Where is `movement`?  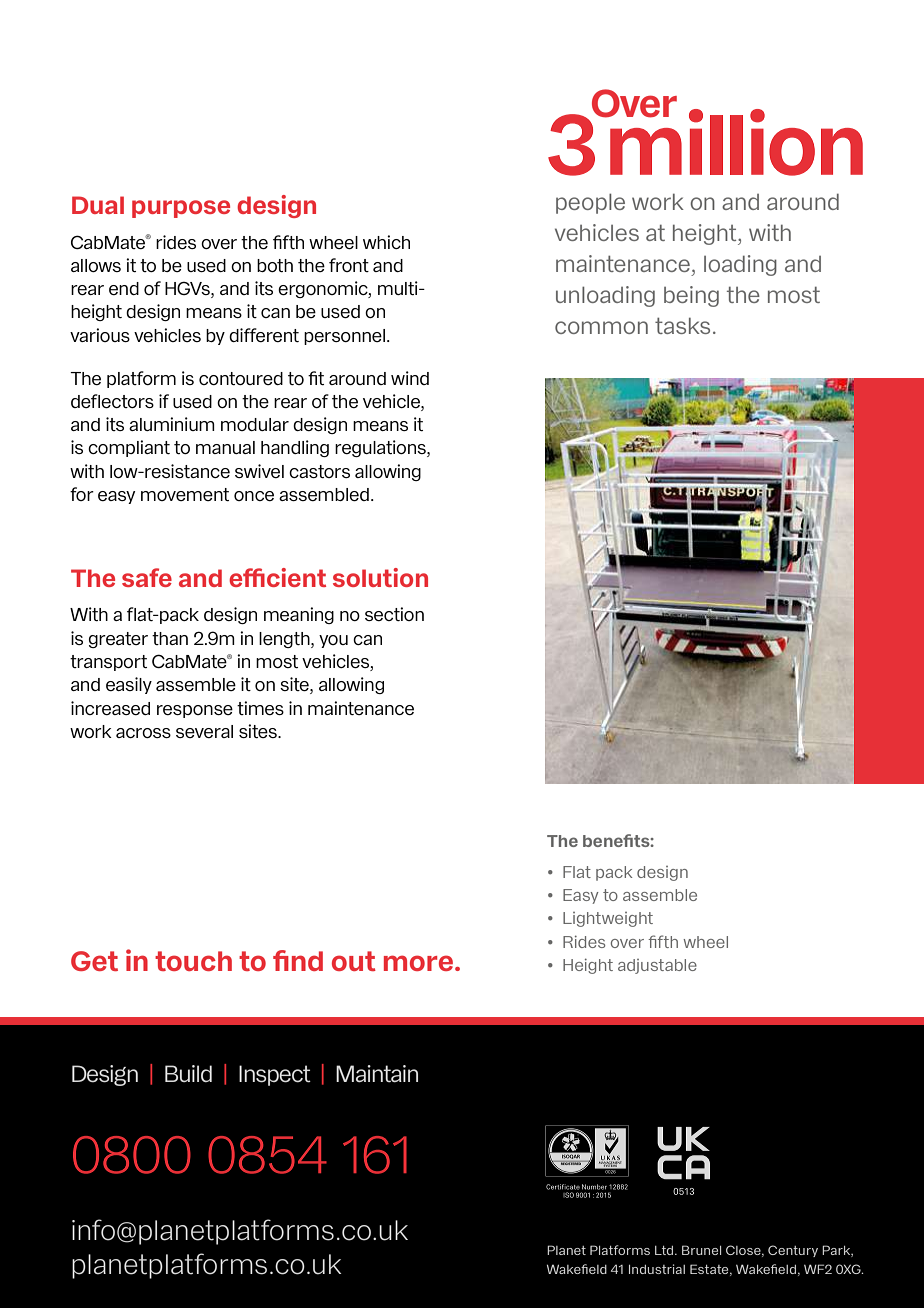 movement is located at coordinates (185, 494).
